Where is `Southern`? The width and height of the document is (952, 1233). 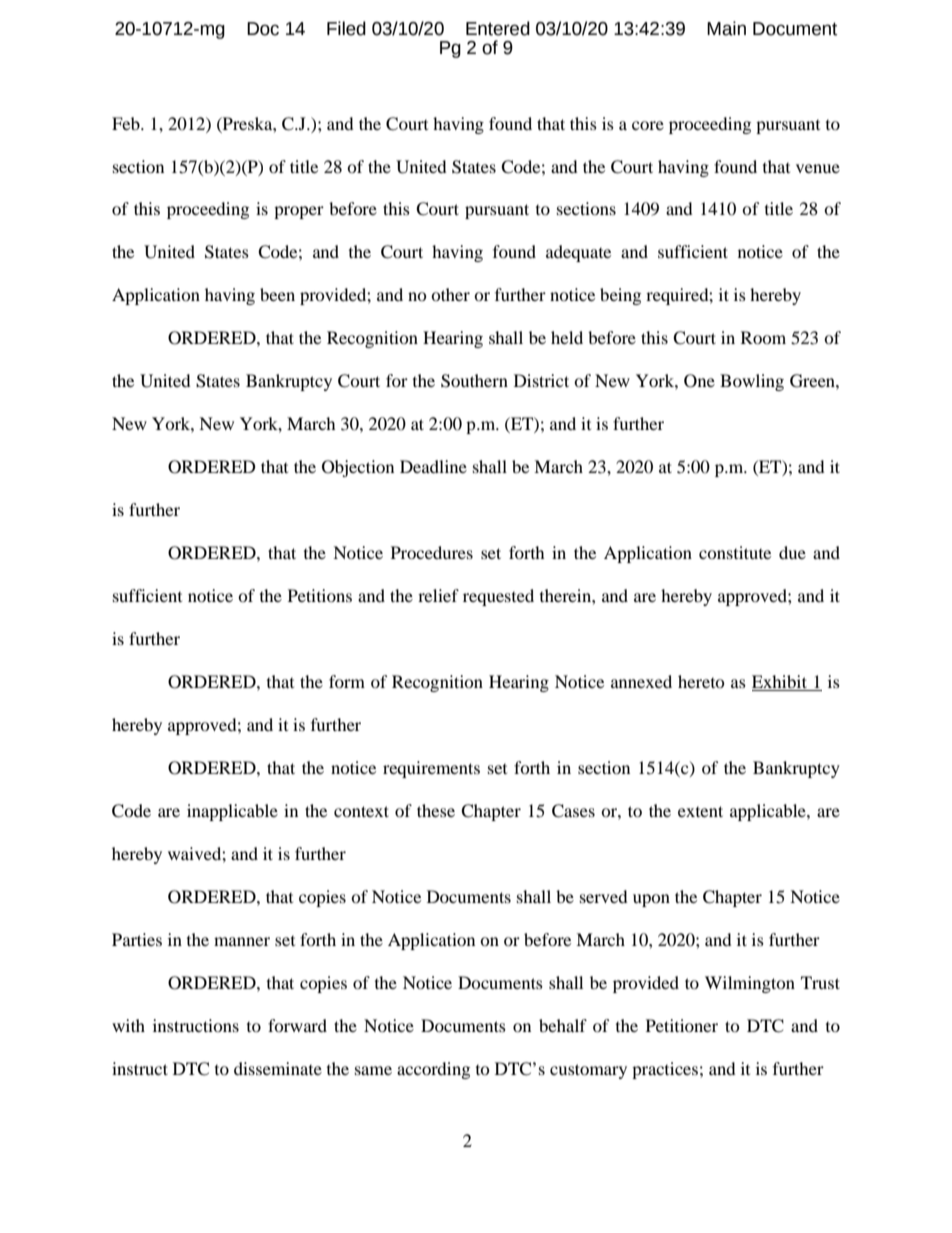
Southern is located at coordinates (474, 381).
